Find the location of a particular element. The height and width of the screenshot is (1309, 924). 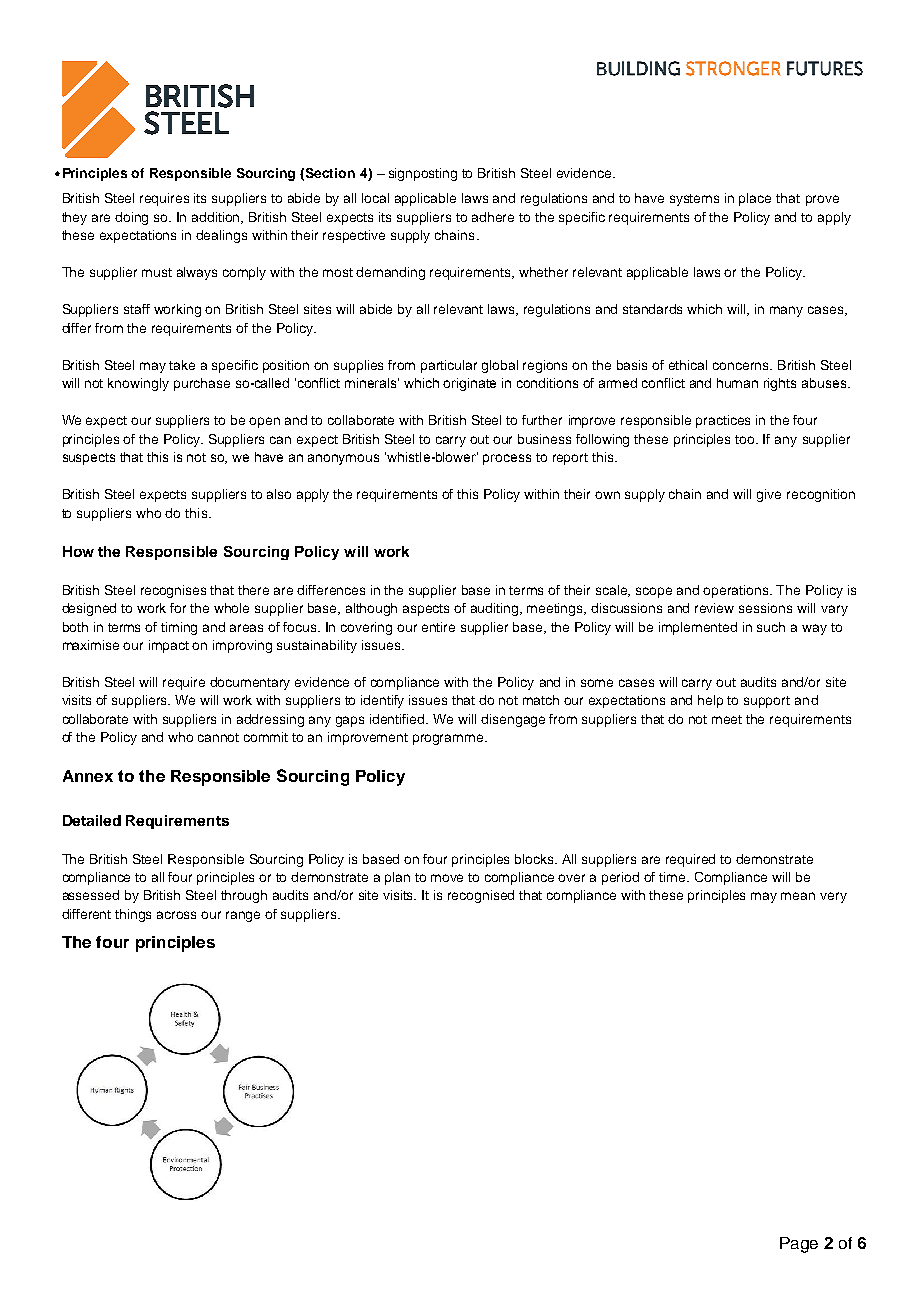

across is located at coordinates (176, 915).
